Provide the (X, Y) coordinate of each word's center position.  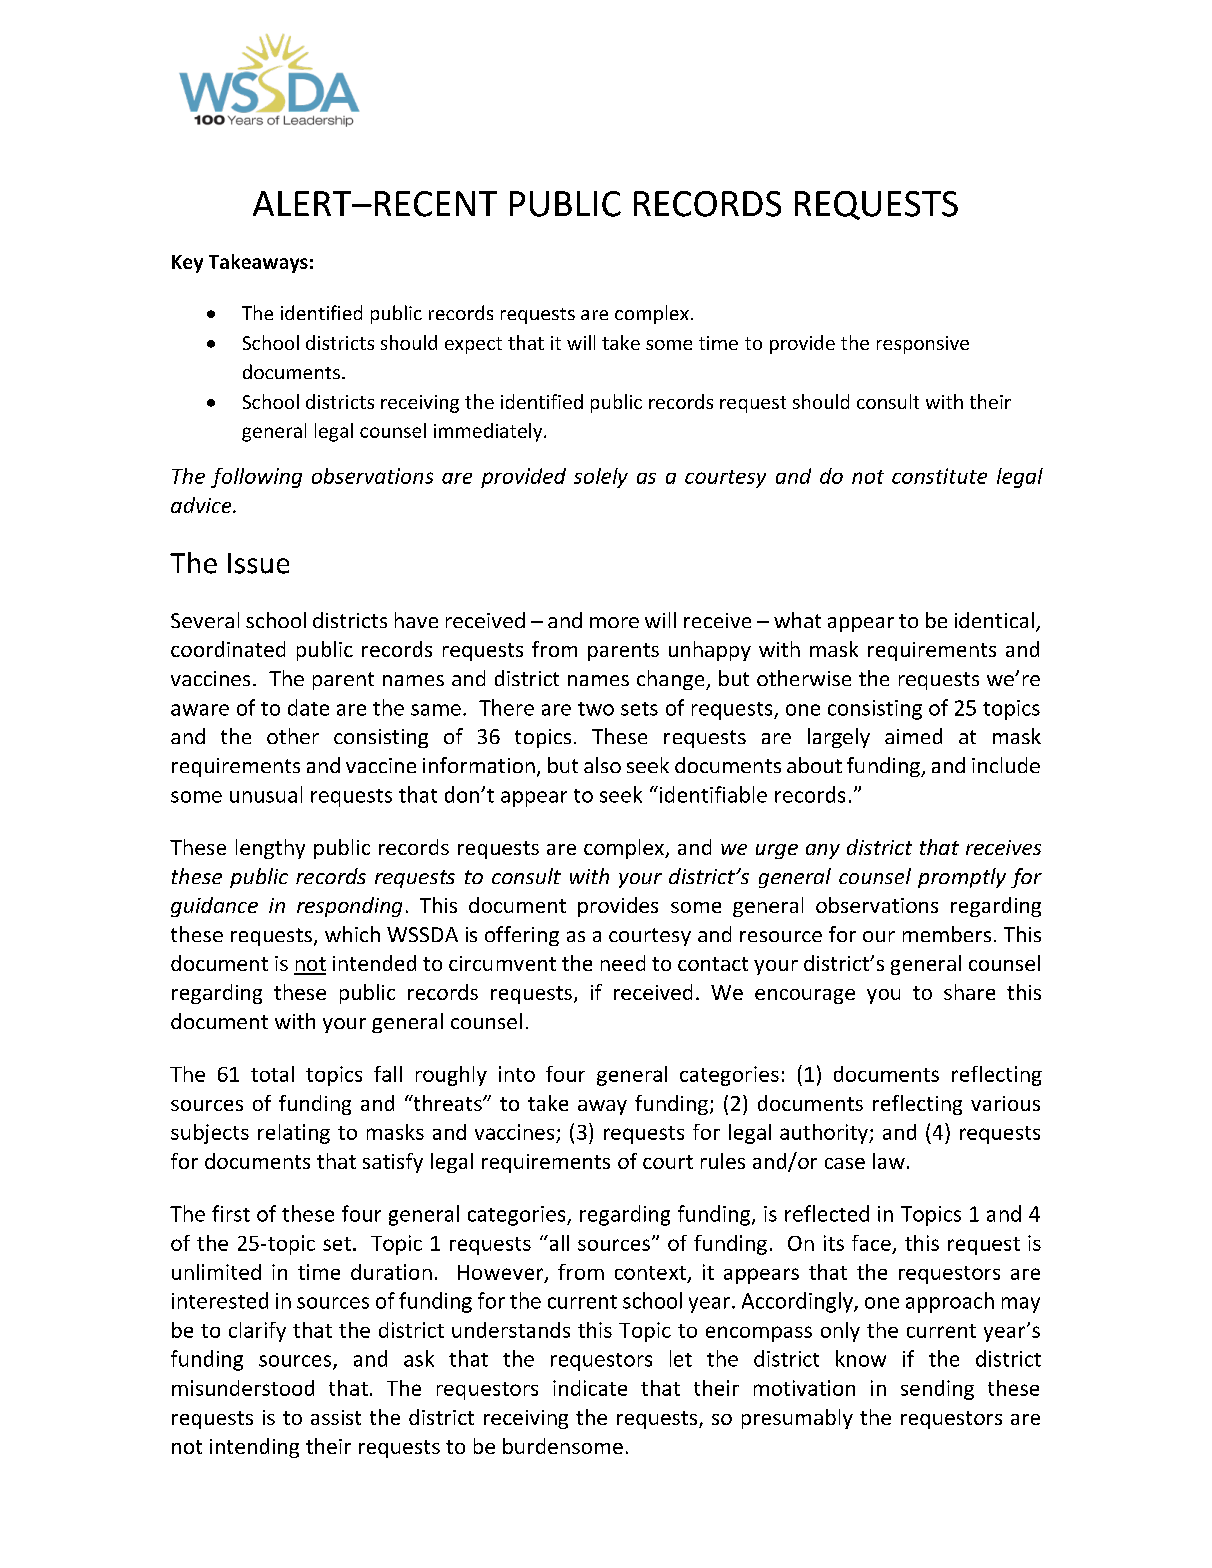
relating (294, 1134)
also (602, 765)
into (517, 1074)
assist (336, 1417)
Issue (258, 563)
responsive (923, 345)
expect (473, 345)
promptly (962, 878)
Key (187, 264)
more (614, 622)
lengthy (270, 849)
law (889, 1161)
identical (994, 620)
